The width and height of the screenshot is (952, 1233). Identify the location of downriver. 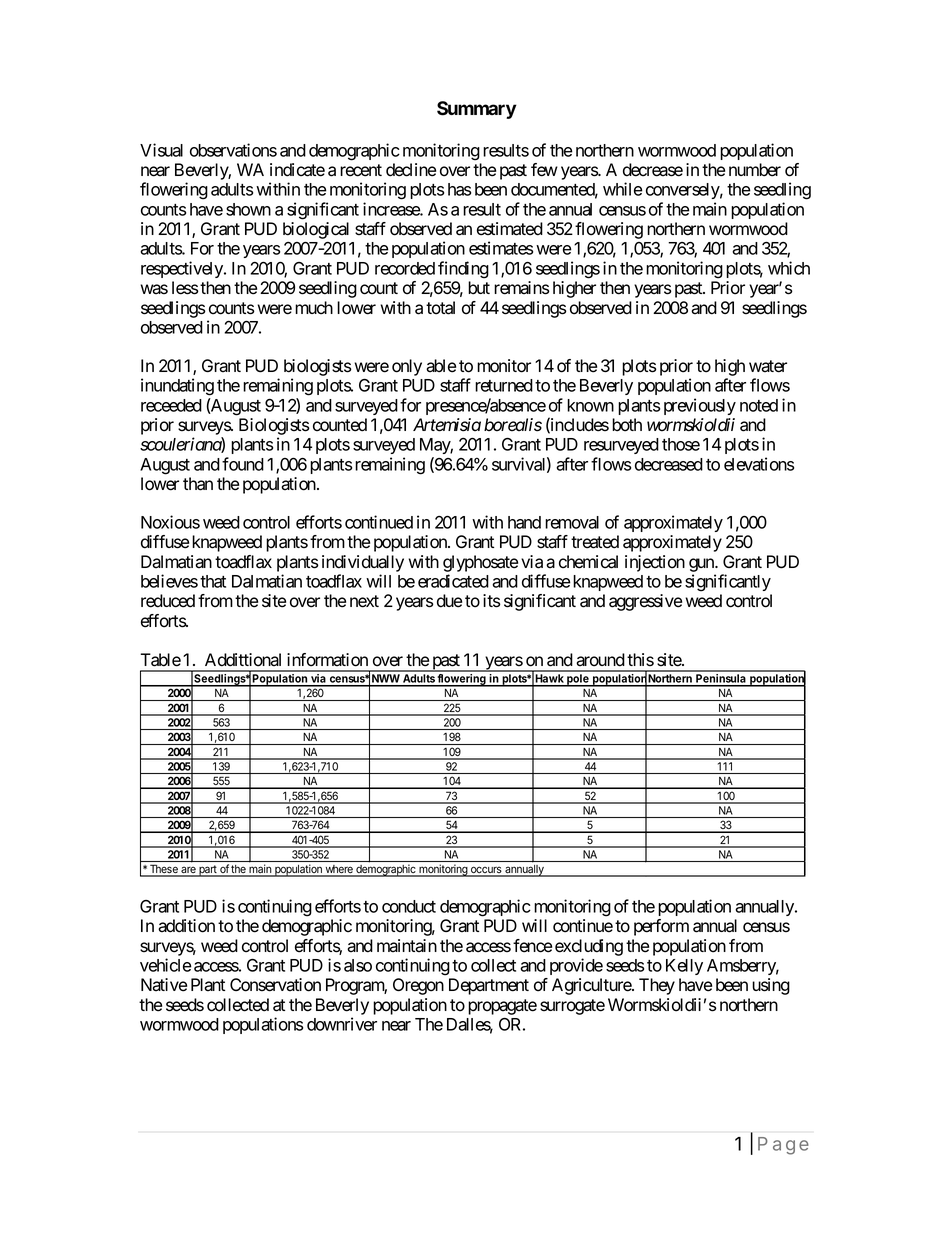
(342, 1024).
